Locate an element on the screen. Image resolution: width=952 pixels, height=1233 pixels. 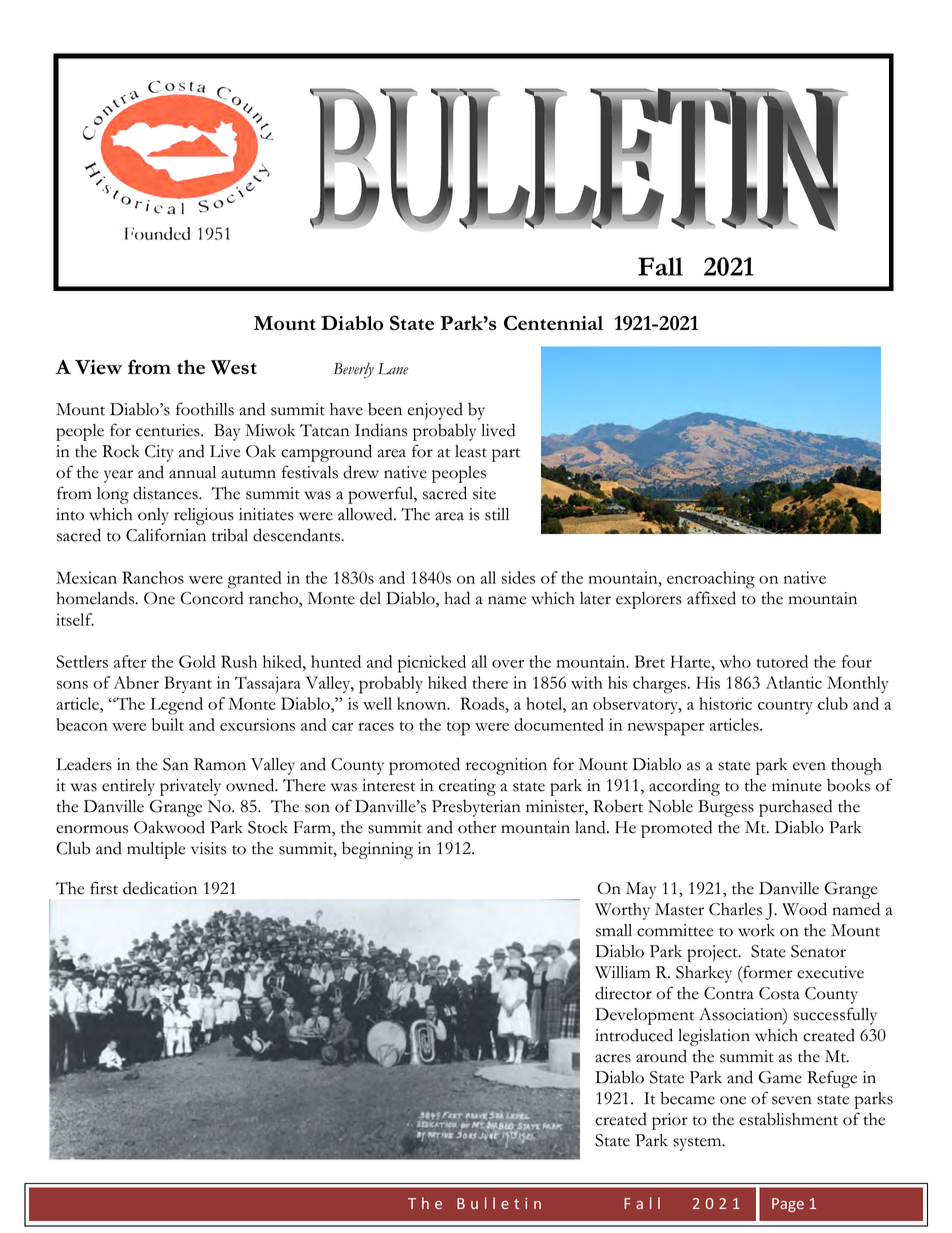
View is located at coordinates (98, 367).
